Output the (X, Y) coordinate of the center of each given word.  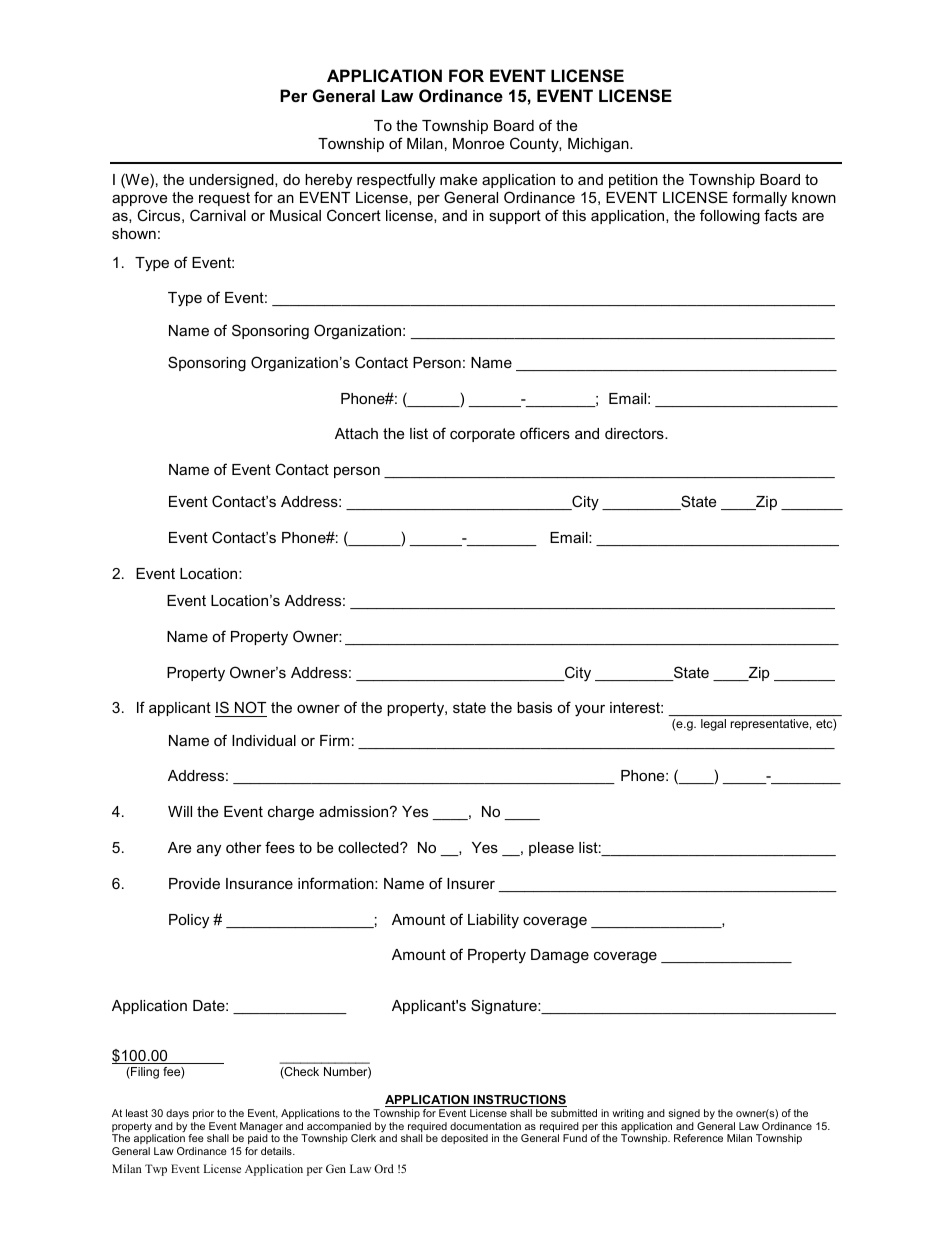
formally (759, 199)
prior (203, 1114)
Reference (698, 1138)
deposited (464, 1139)
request (224, 199)
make (458, 179)
